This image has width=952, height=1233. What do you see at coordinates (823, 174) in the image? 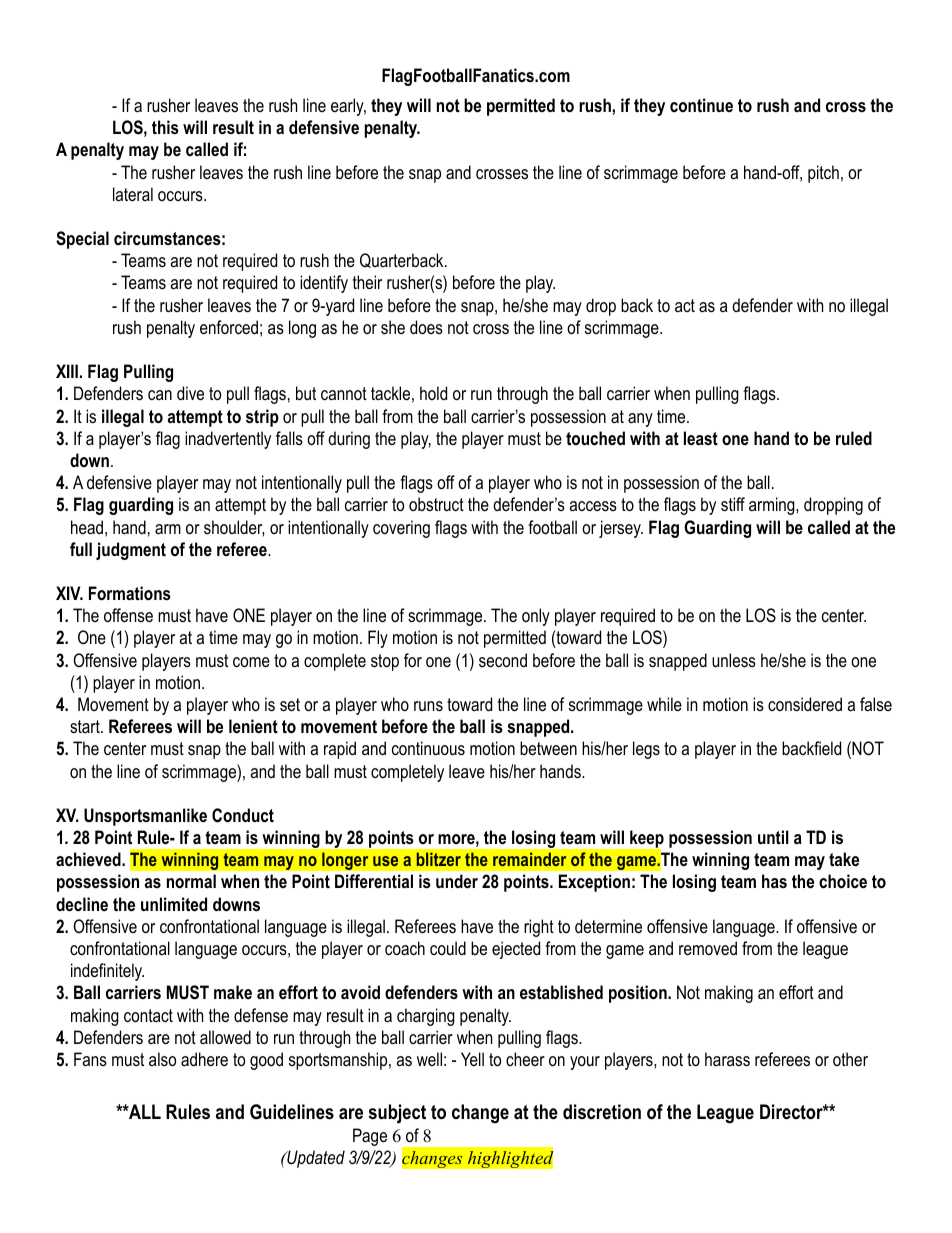
I see `pitch` at bounding box center [823, 174].
